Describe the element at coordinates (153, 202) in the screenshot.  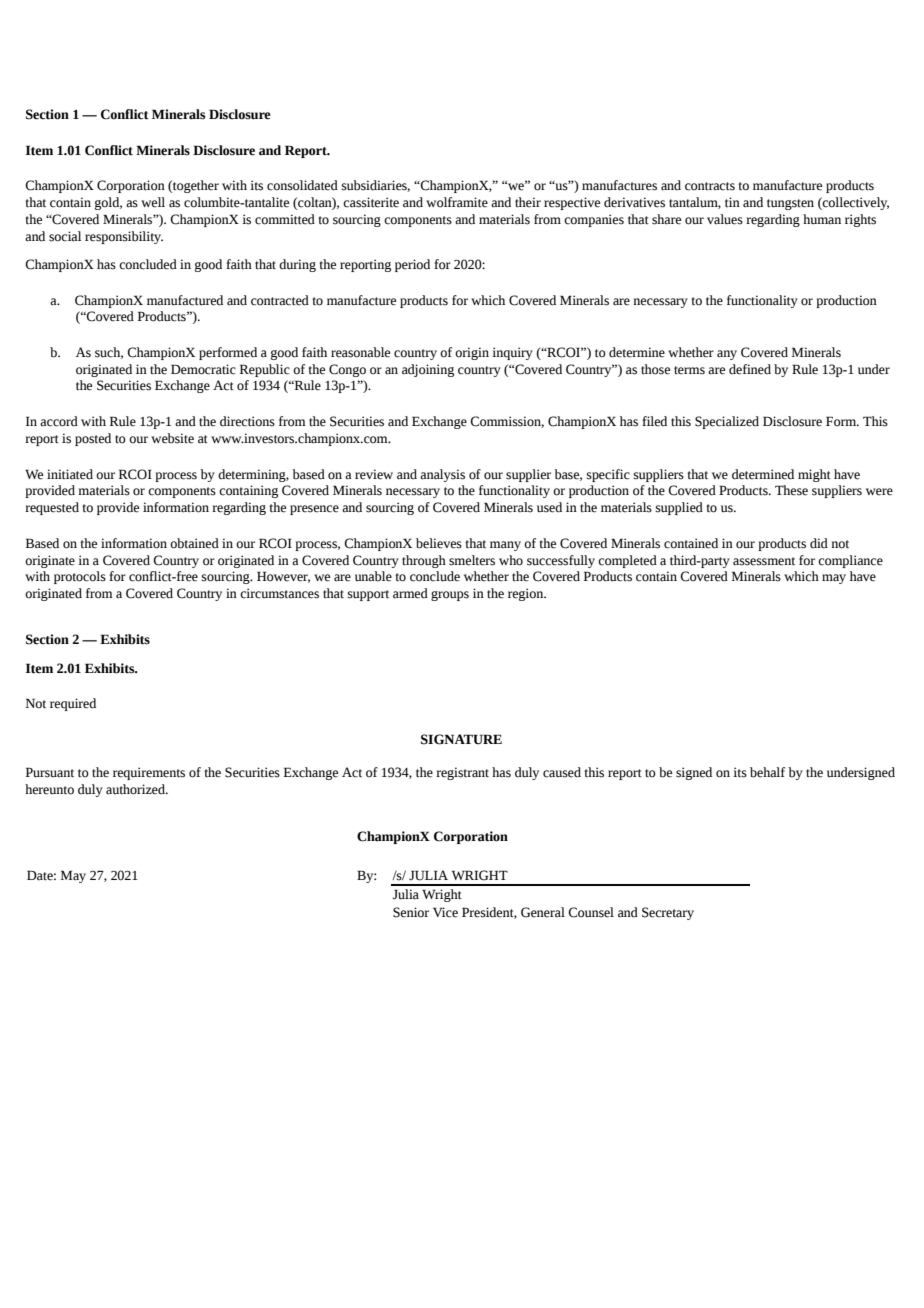
I see `well` at that location.
